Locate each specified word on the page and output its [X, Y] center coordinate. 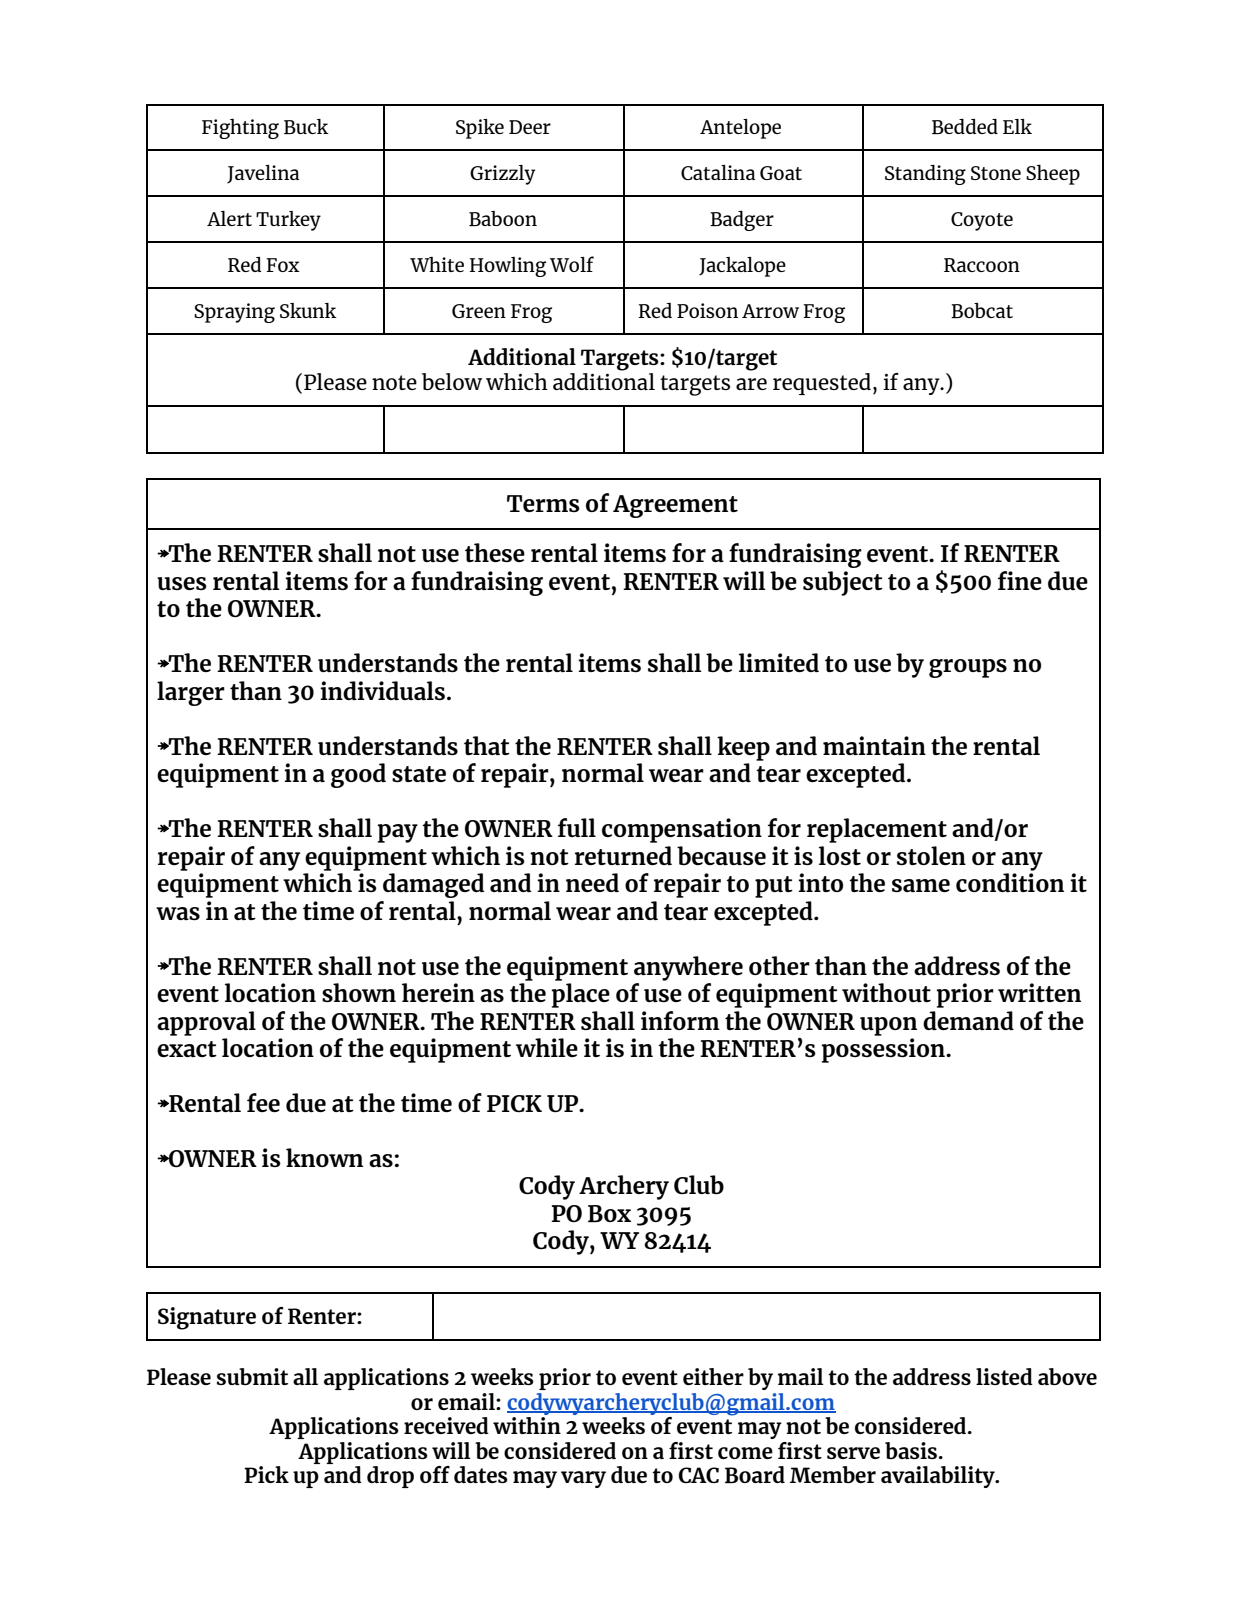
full [577, 827]
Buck [306, 126]
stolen [931, 855]
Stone [996, 173]
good [358, 775]
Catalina [718, 172]
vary [583, 1479]
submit [252, 1376]
